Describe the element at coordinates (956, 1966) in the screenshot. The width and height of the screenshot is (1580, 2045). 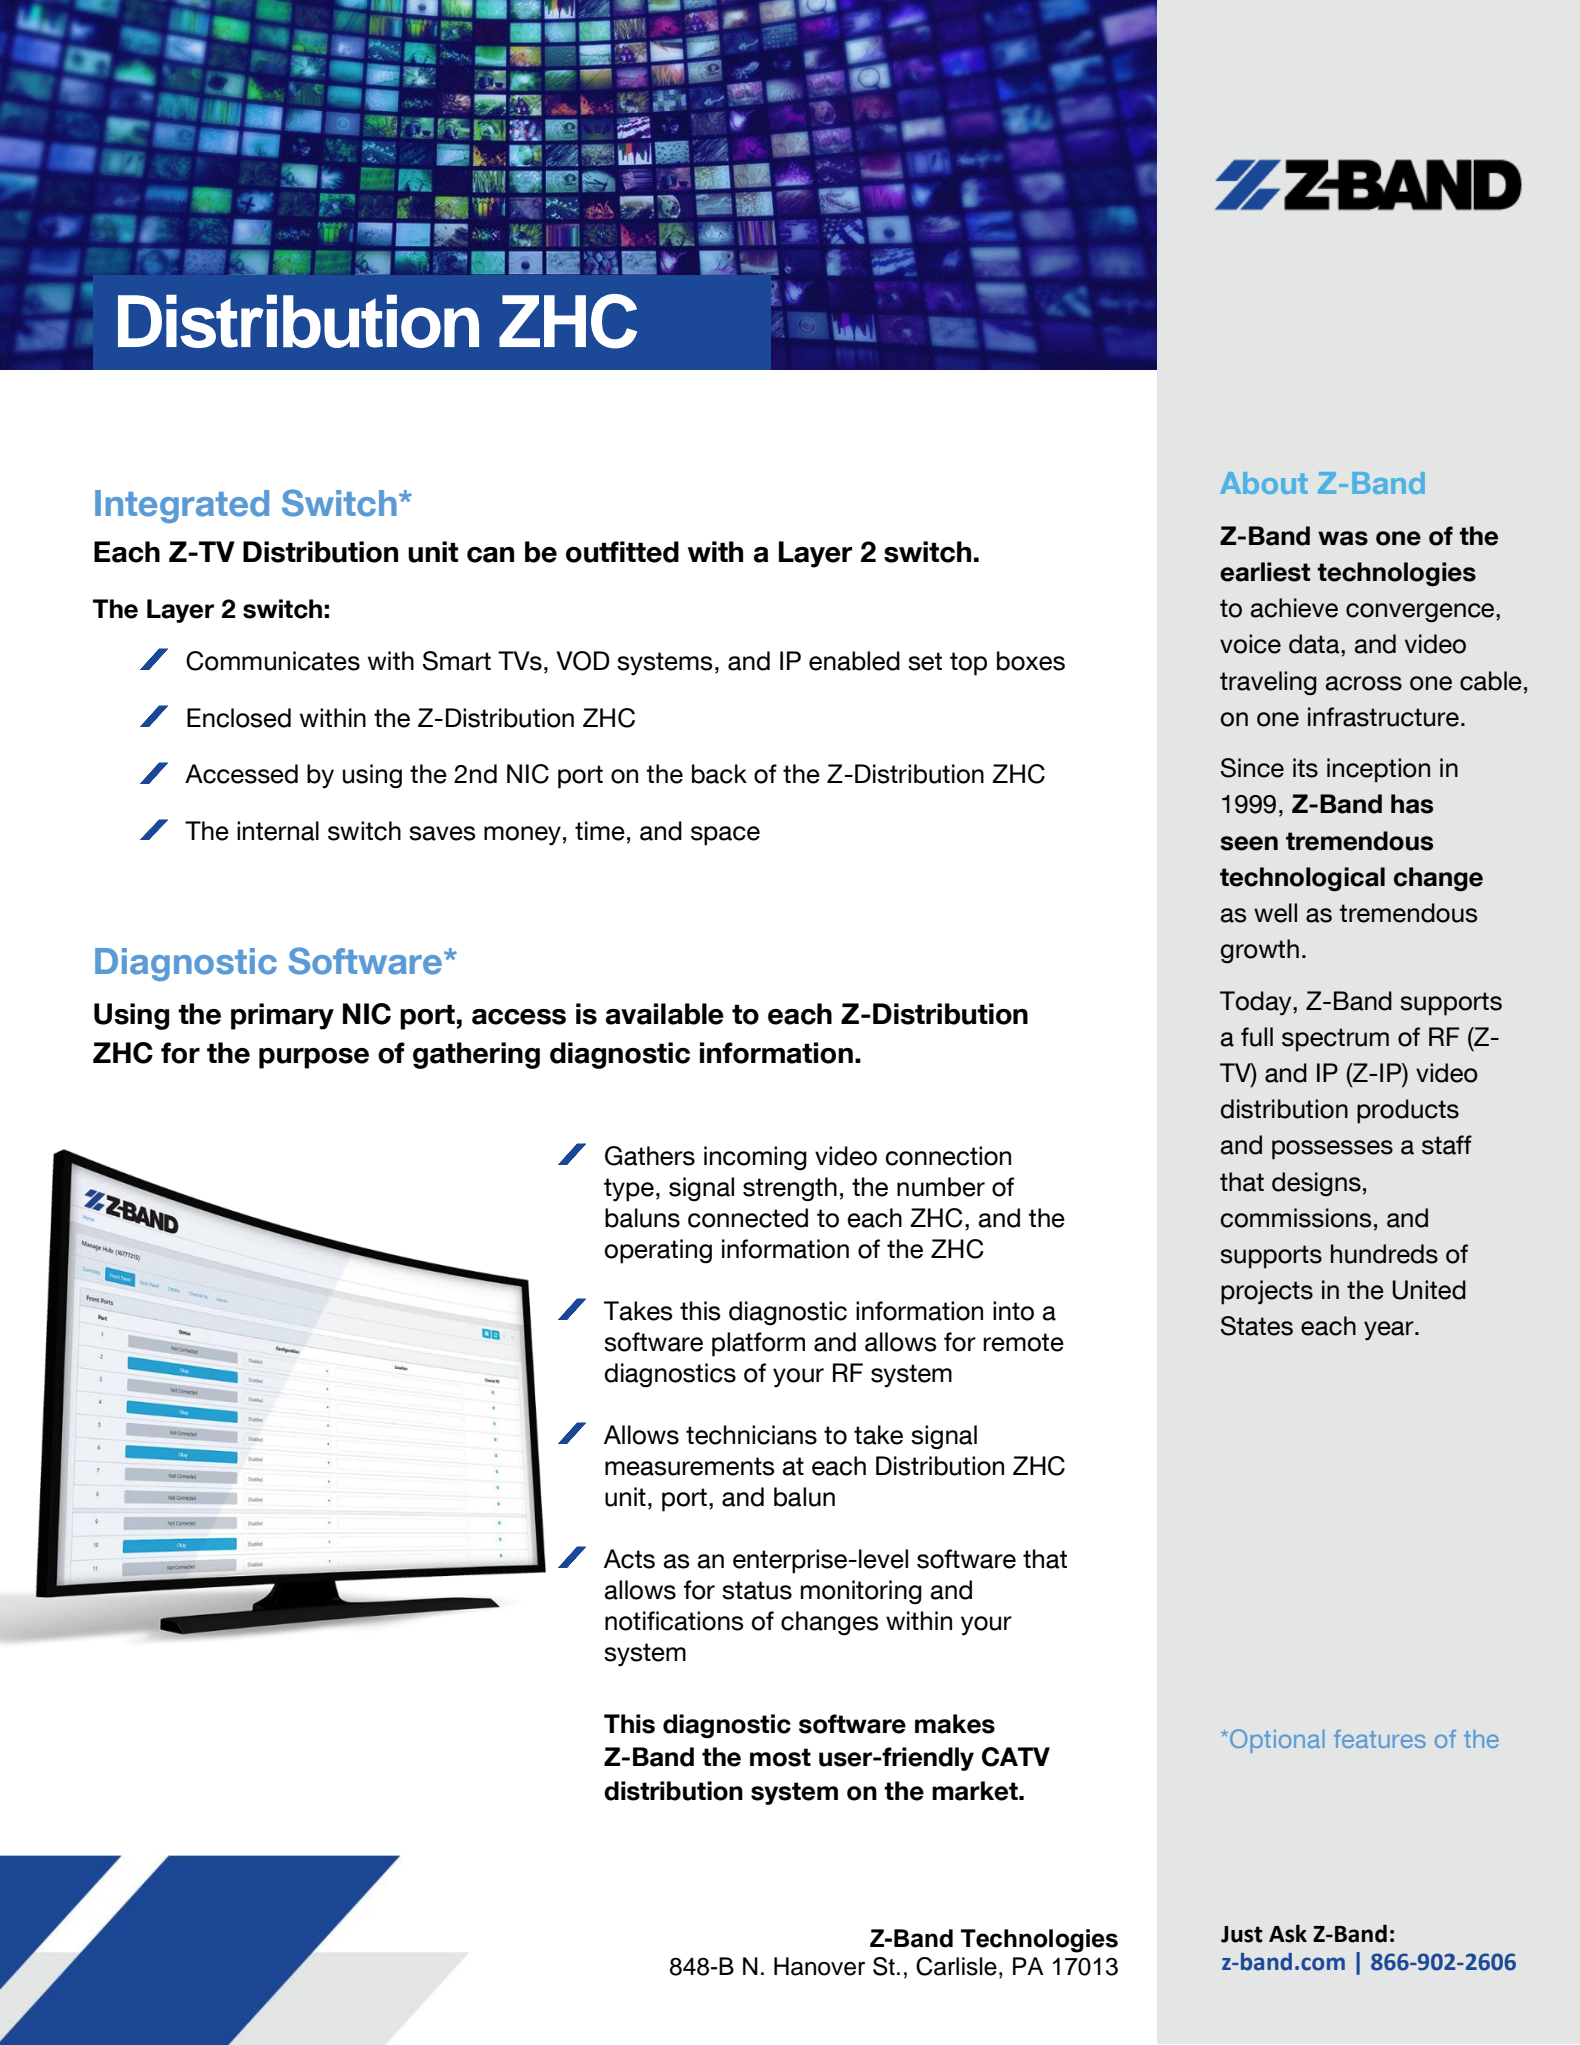
I see `Carlisle` at that location.
